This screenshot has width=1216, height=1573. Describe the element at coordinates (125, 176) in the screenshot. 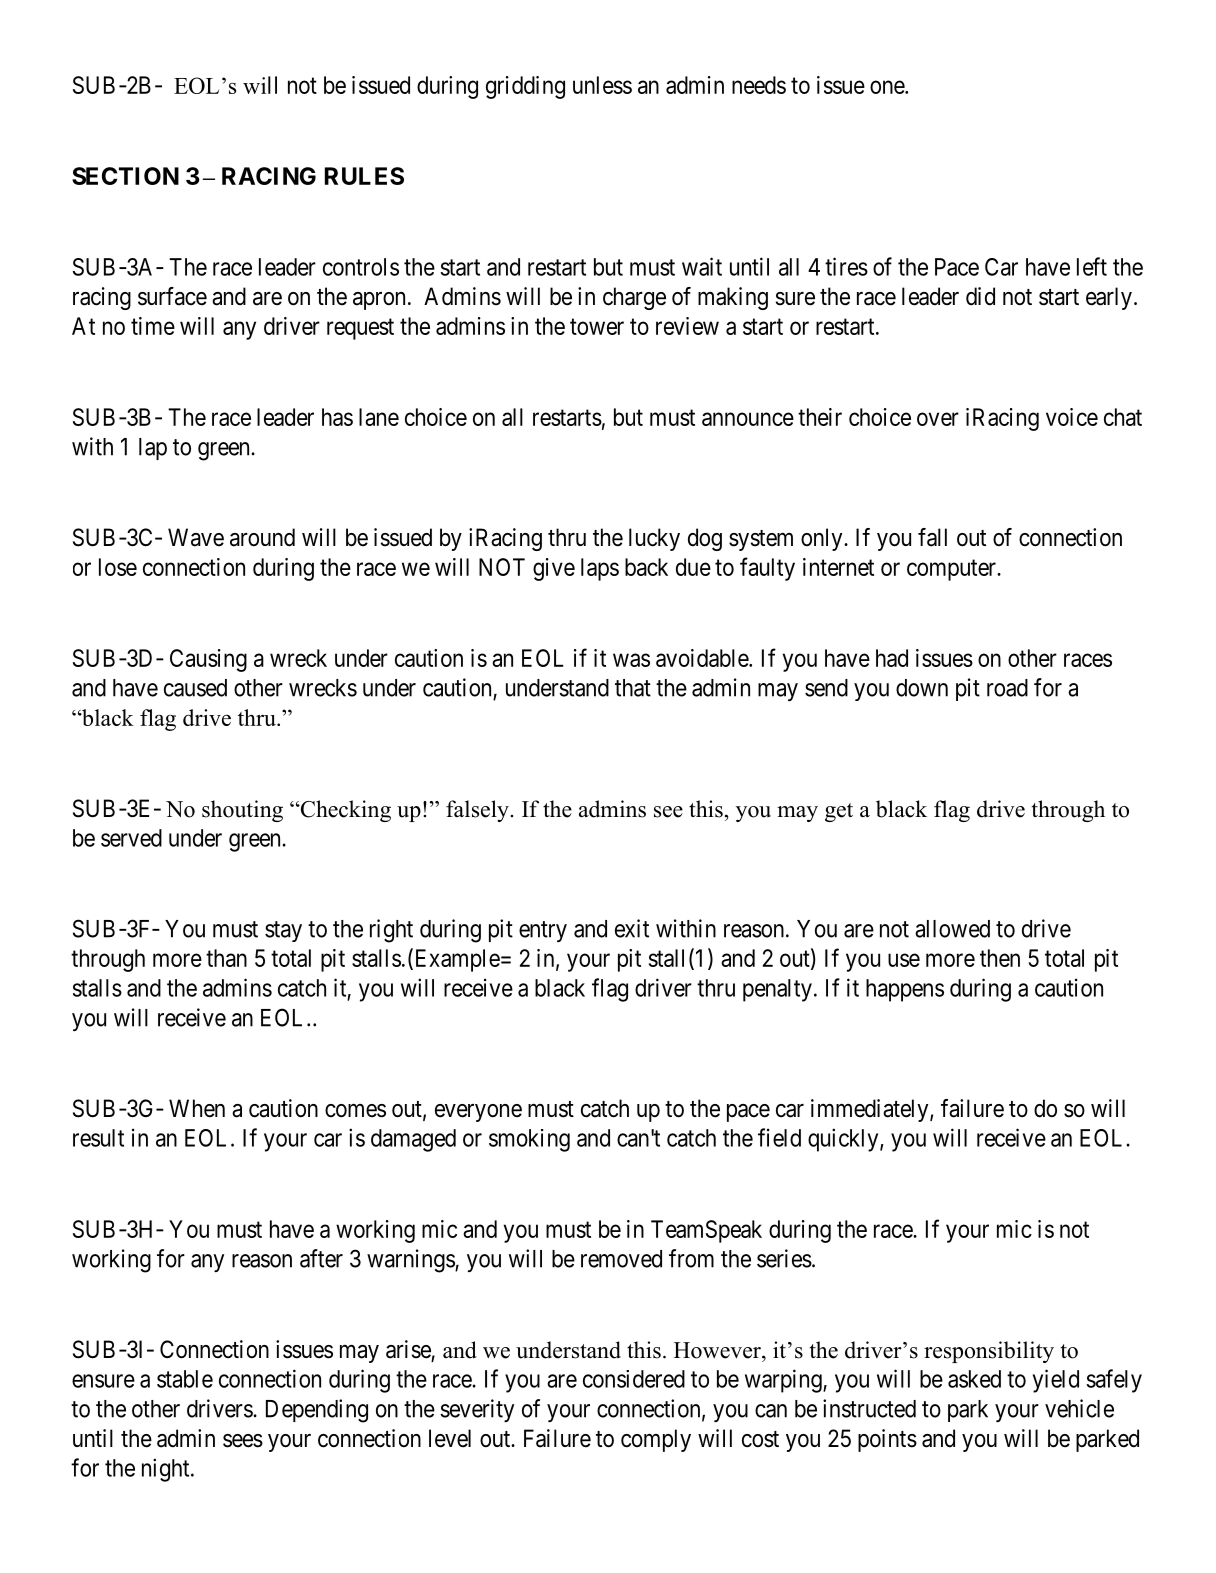

I see `SECTION` at that location.
